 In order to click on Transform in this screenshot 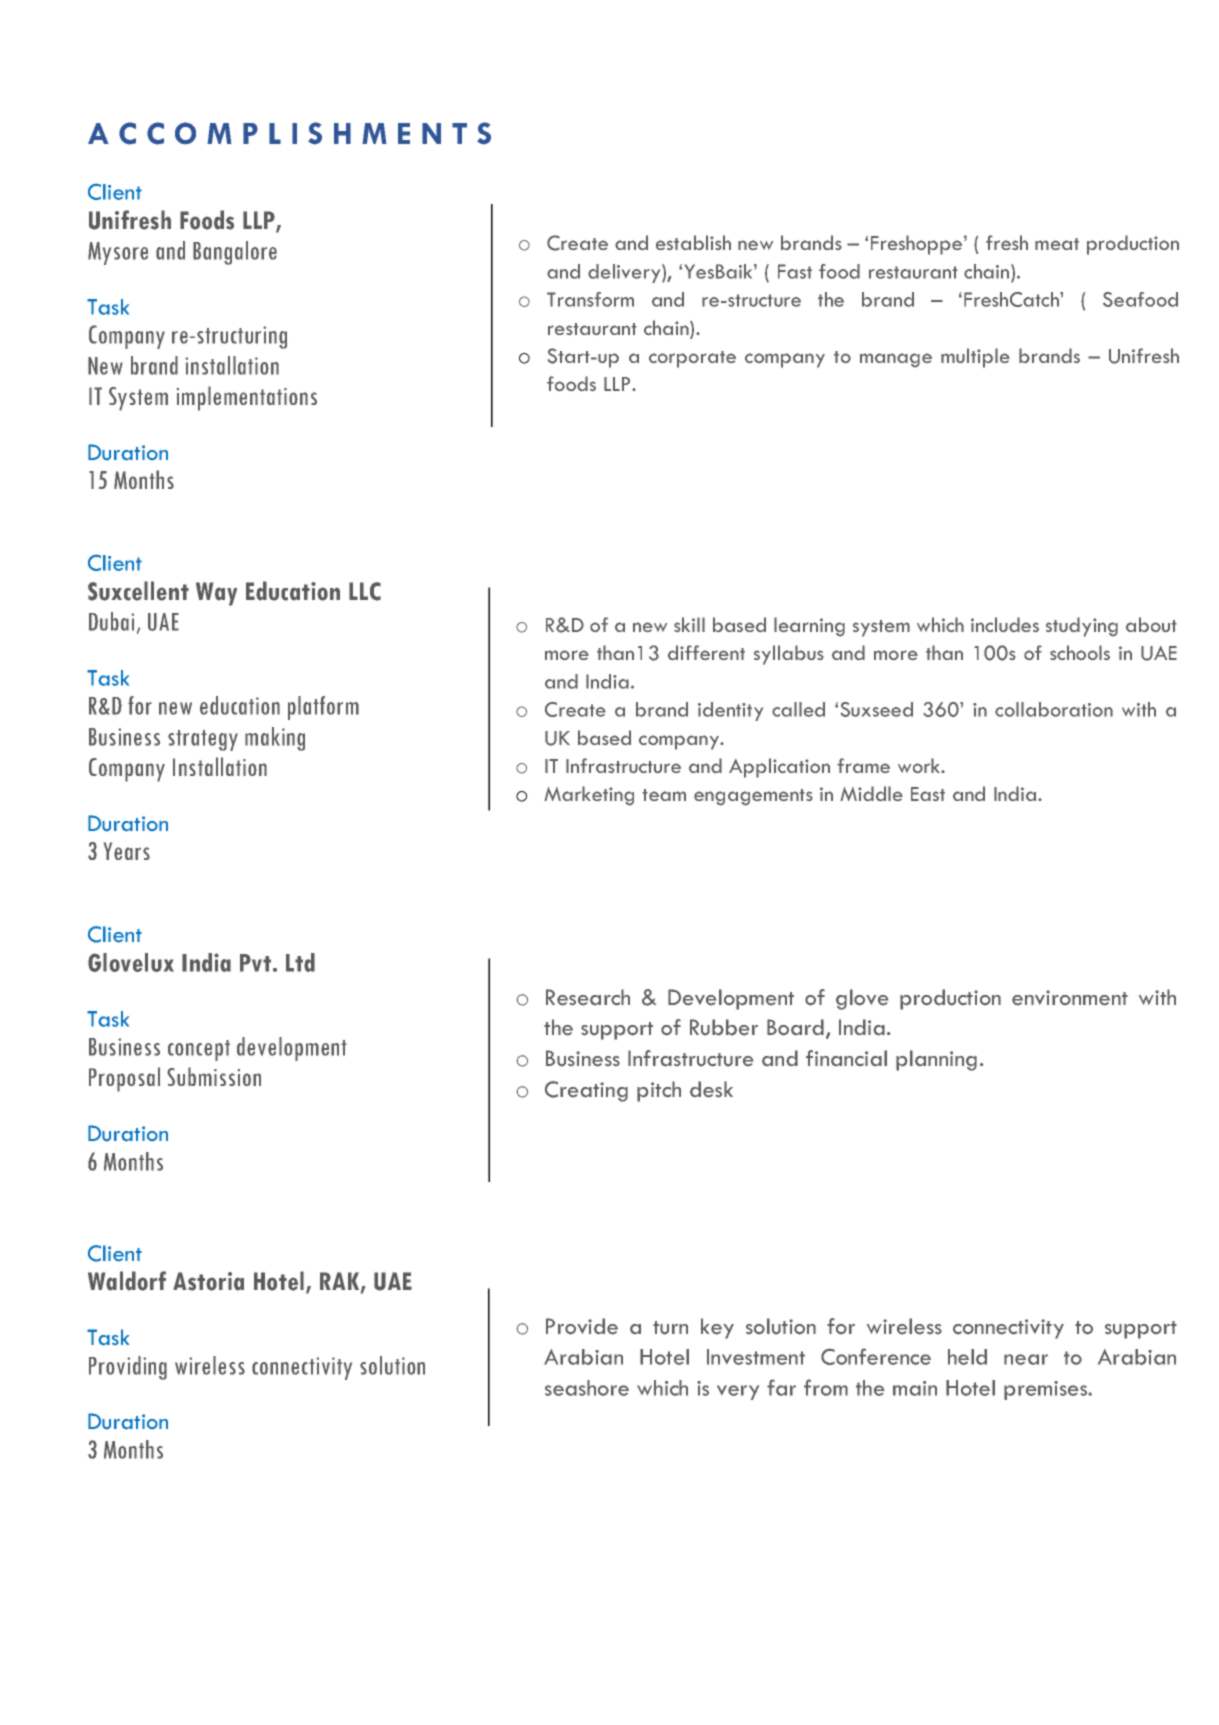, I will do `click(590, 299)`.
